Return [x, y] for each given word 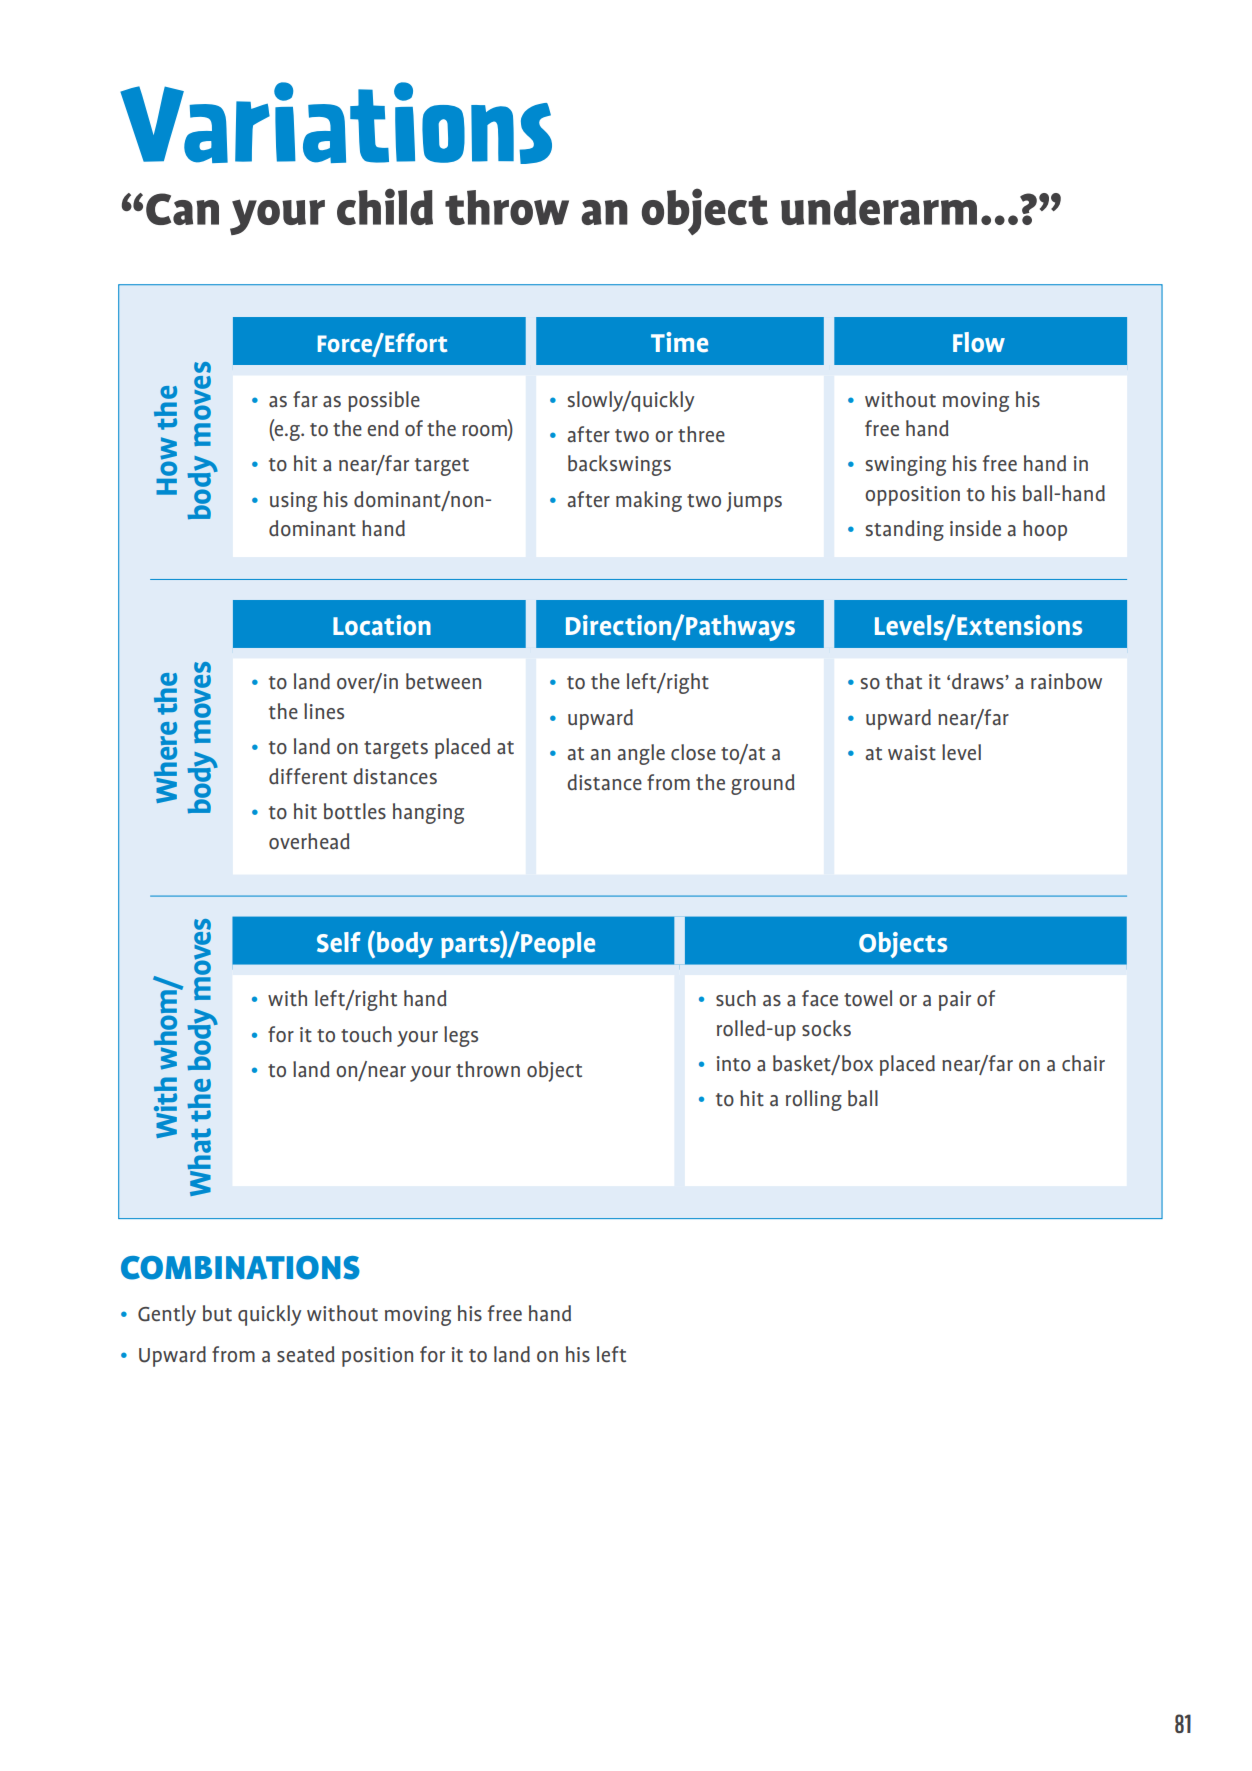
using [293, 502]
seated [306, 1354]
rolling [814, 1100]
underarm [879, 207]
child [385, 206]
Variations [336, 123]
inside [975, 528]
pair [955, 1001]
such [736, 998]
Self [339, 942]
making [649, 501]
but [217, 1313]
